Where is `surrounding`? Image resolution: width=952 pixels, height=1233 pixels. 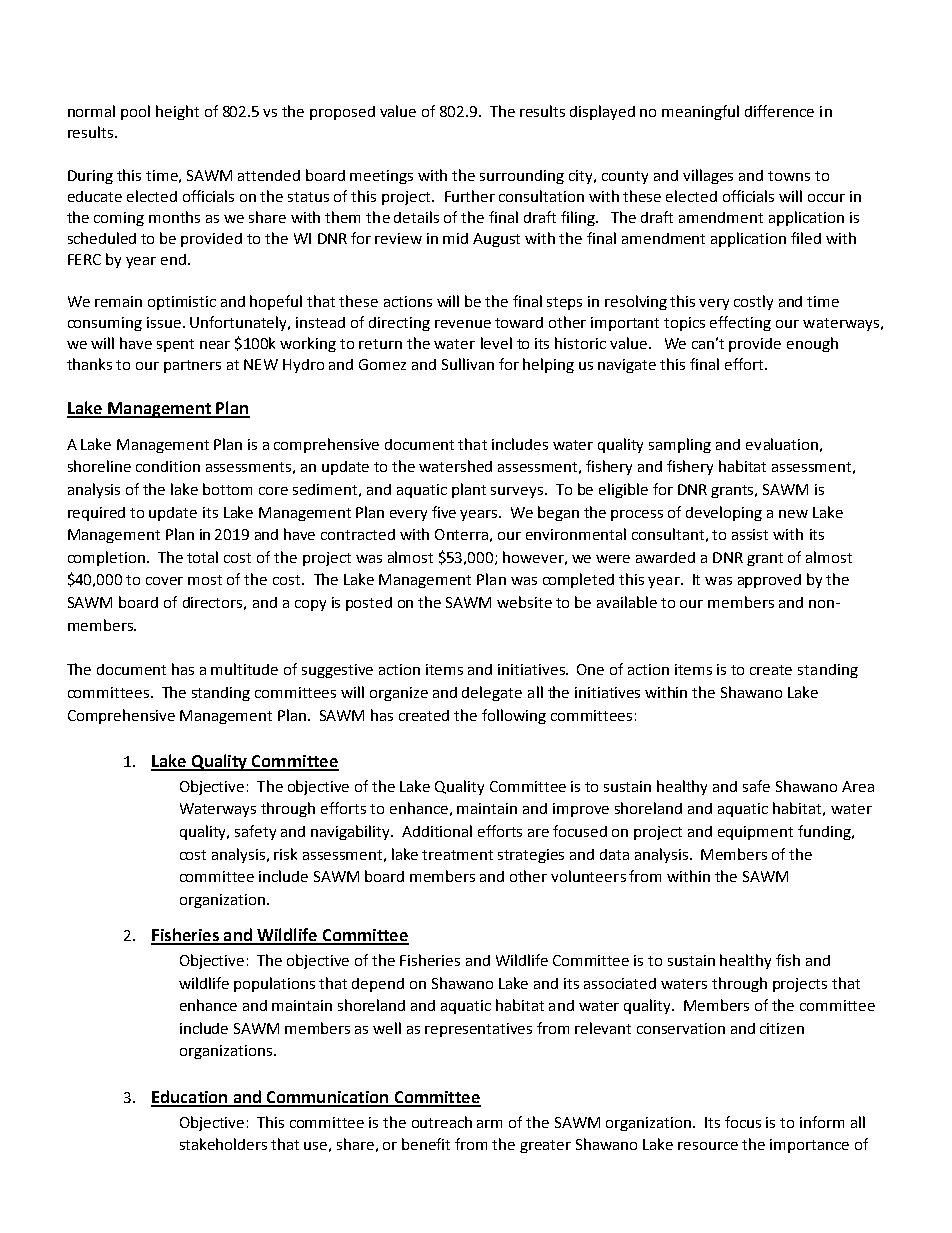 surrounding is located at coordinates (522, 177).
